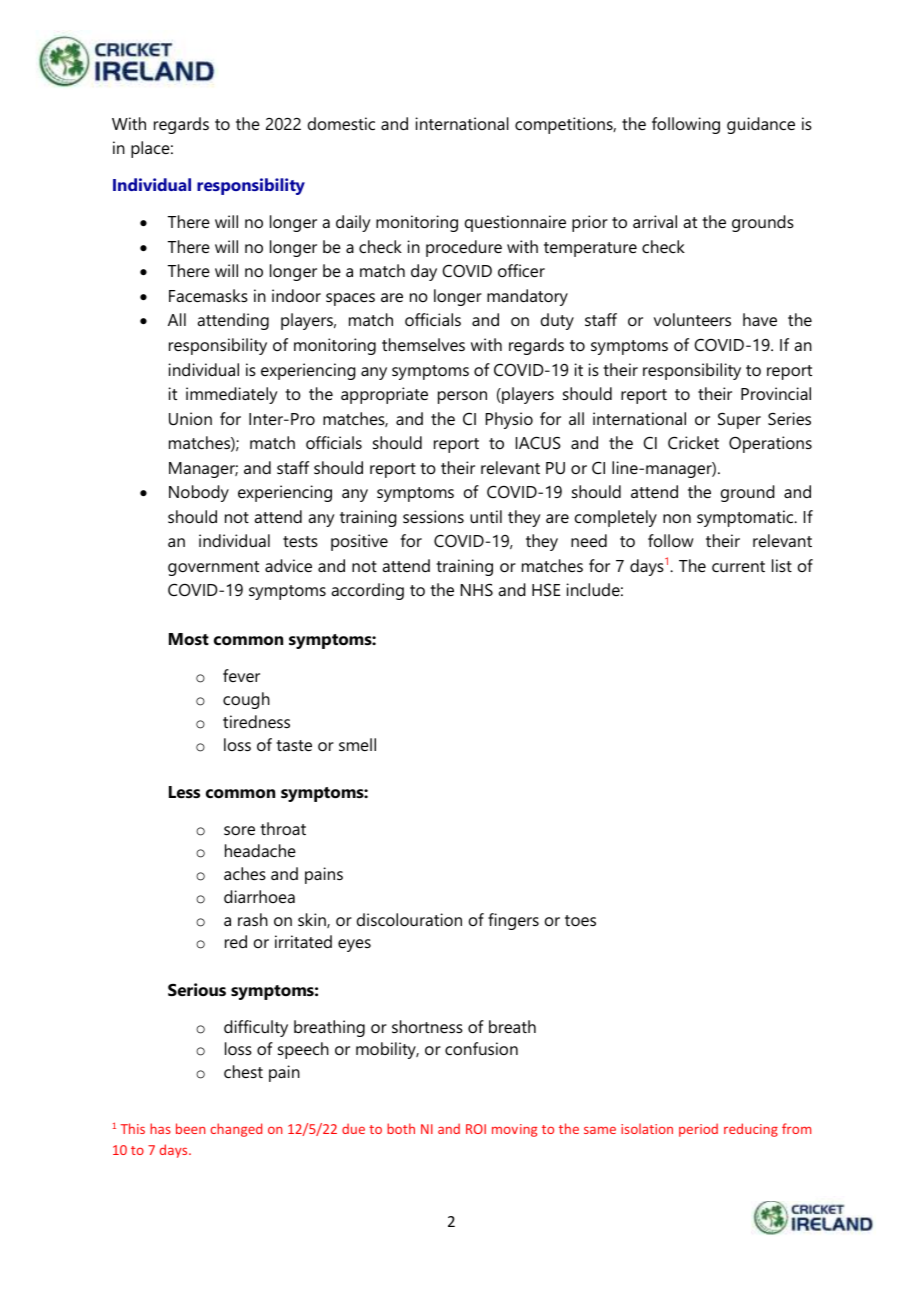  Describe the element at coordinates (476, 1129) in the page. I see `ROI` at that location.
